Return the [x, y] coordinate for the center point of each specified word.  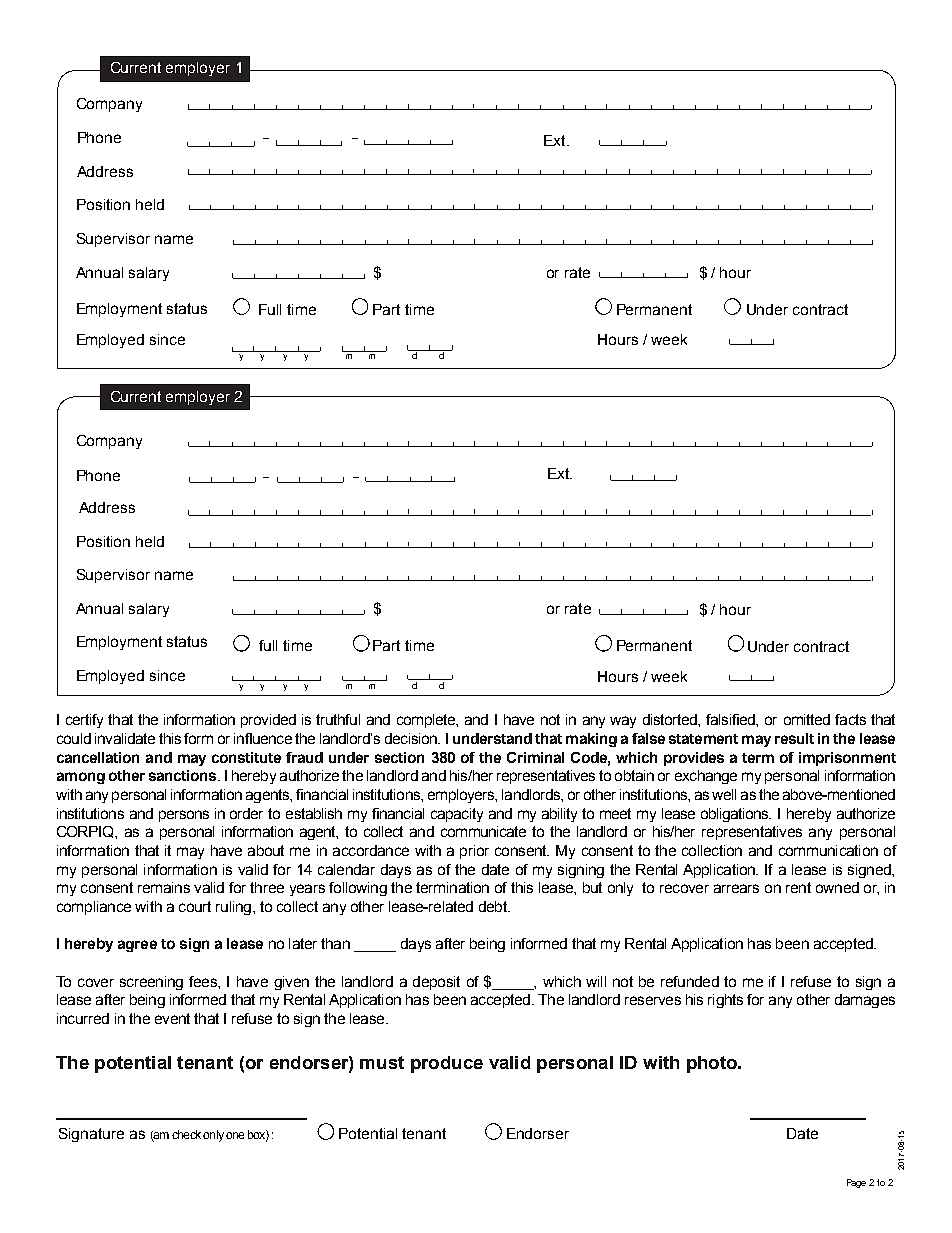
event [172, 1018]
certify [84, 721]
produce [447, 1064]
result [794, 738]
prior [474, 852]
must [382, 1062]
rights [725, 1001]
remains [164, 887]
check [186, 1134]
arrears [736, 888]
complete [427, 721]
